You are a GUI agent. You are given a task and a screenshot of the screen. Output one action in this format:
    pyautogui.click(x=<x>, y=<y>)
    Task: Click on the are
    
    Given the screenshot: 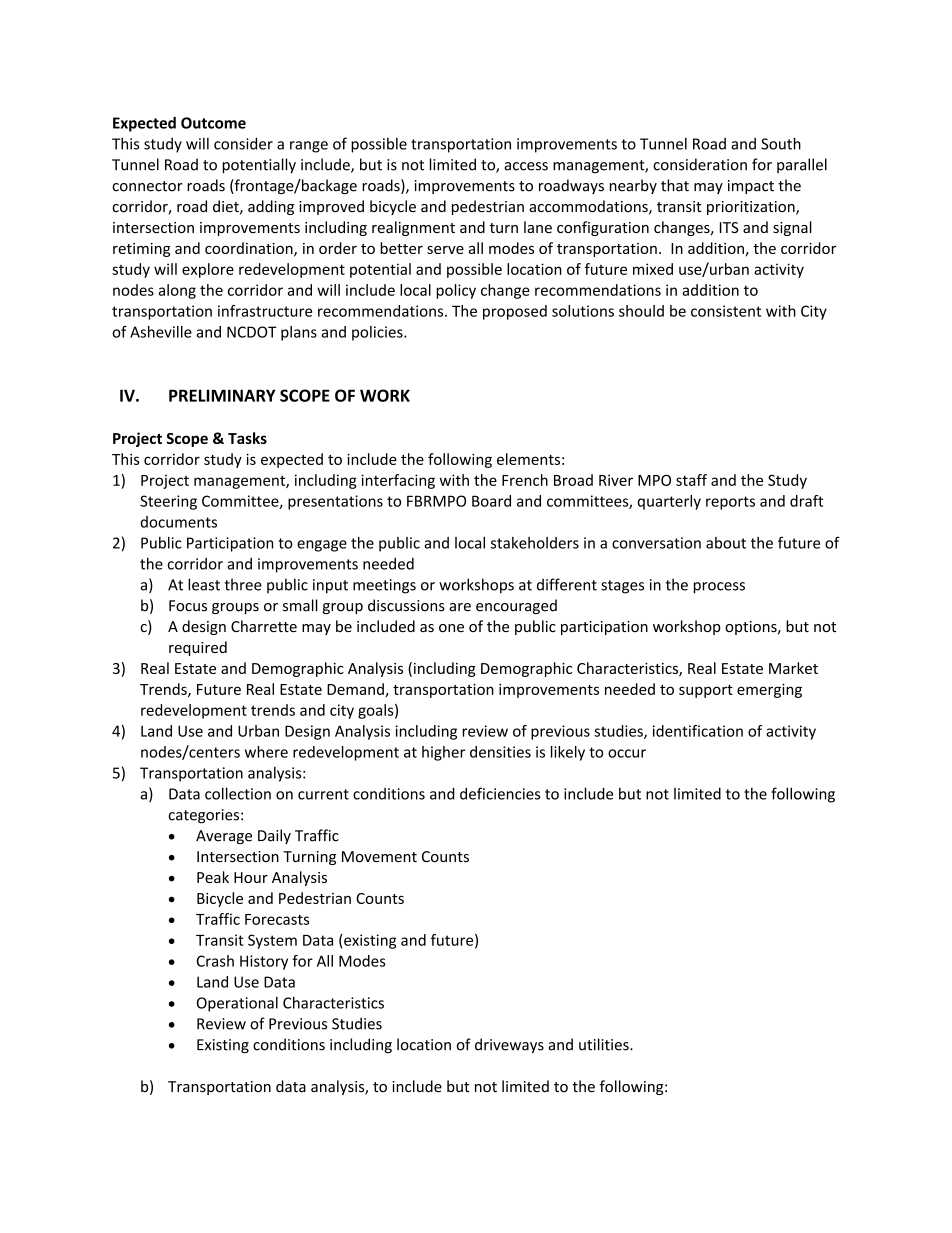 What is the action you would take?
    pyautogui.click(x=460, y=607)
